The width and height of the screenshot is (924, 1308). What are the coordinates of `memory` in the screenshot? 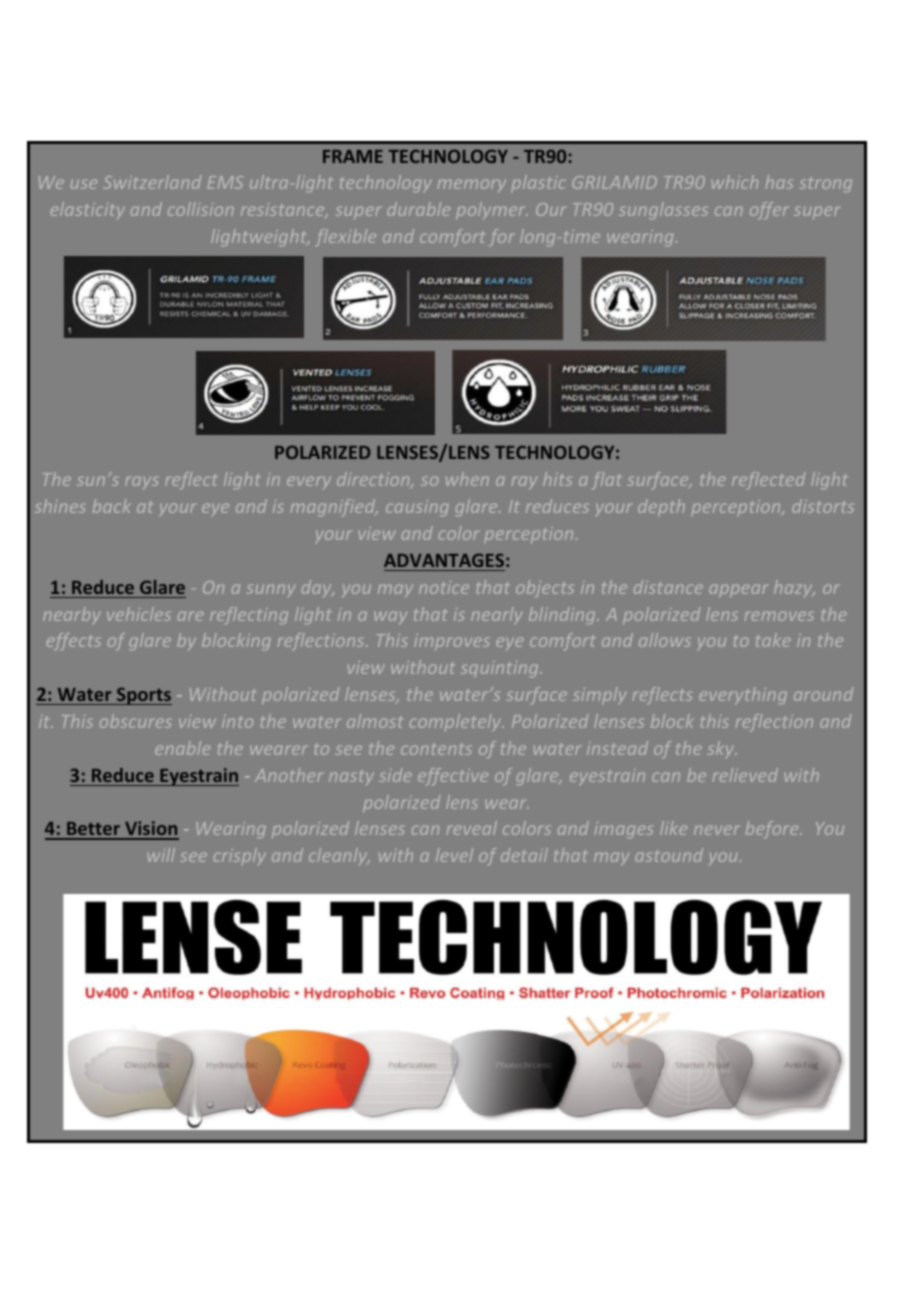 It's located at (472, 185).
